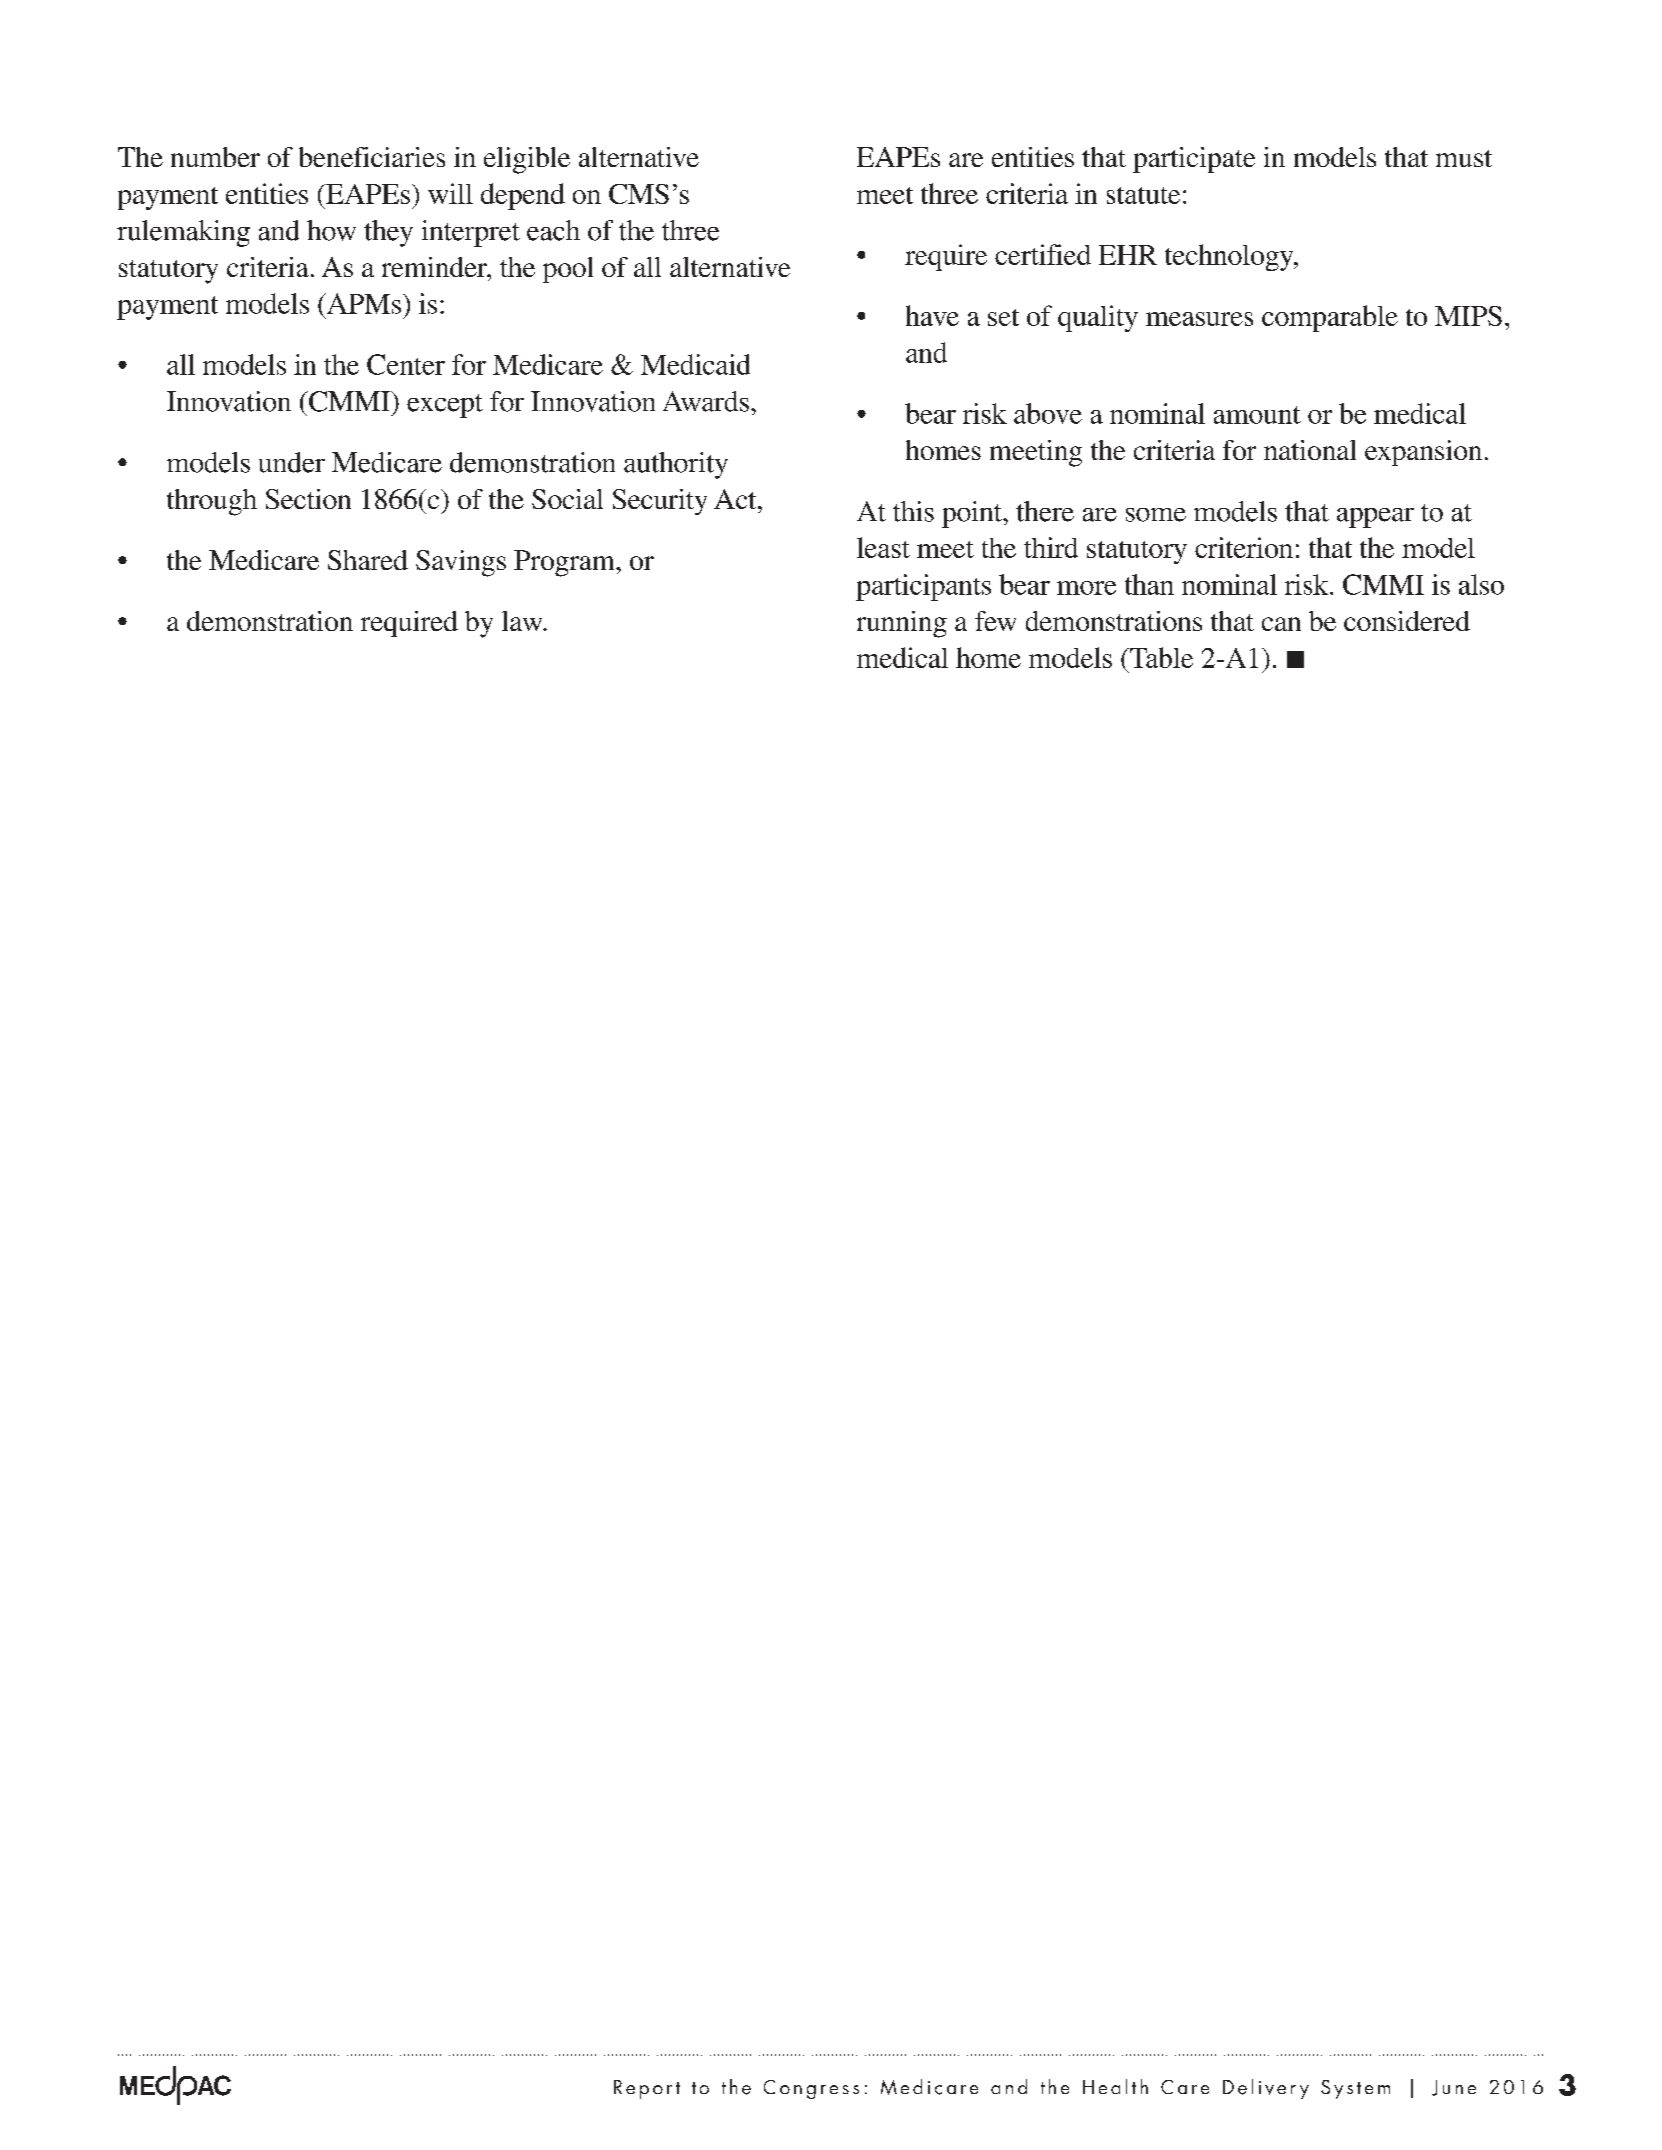 The height and width of the document is (2150, 1662). Describe the element at coordinates (902, 624) in the document. I see `running` at that location.
